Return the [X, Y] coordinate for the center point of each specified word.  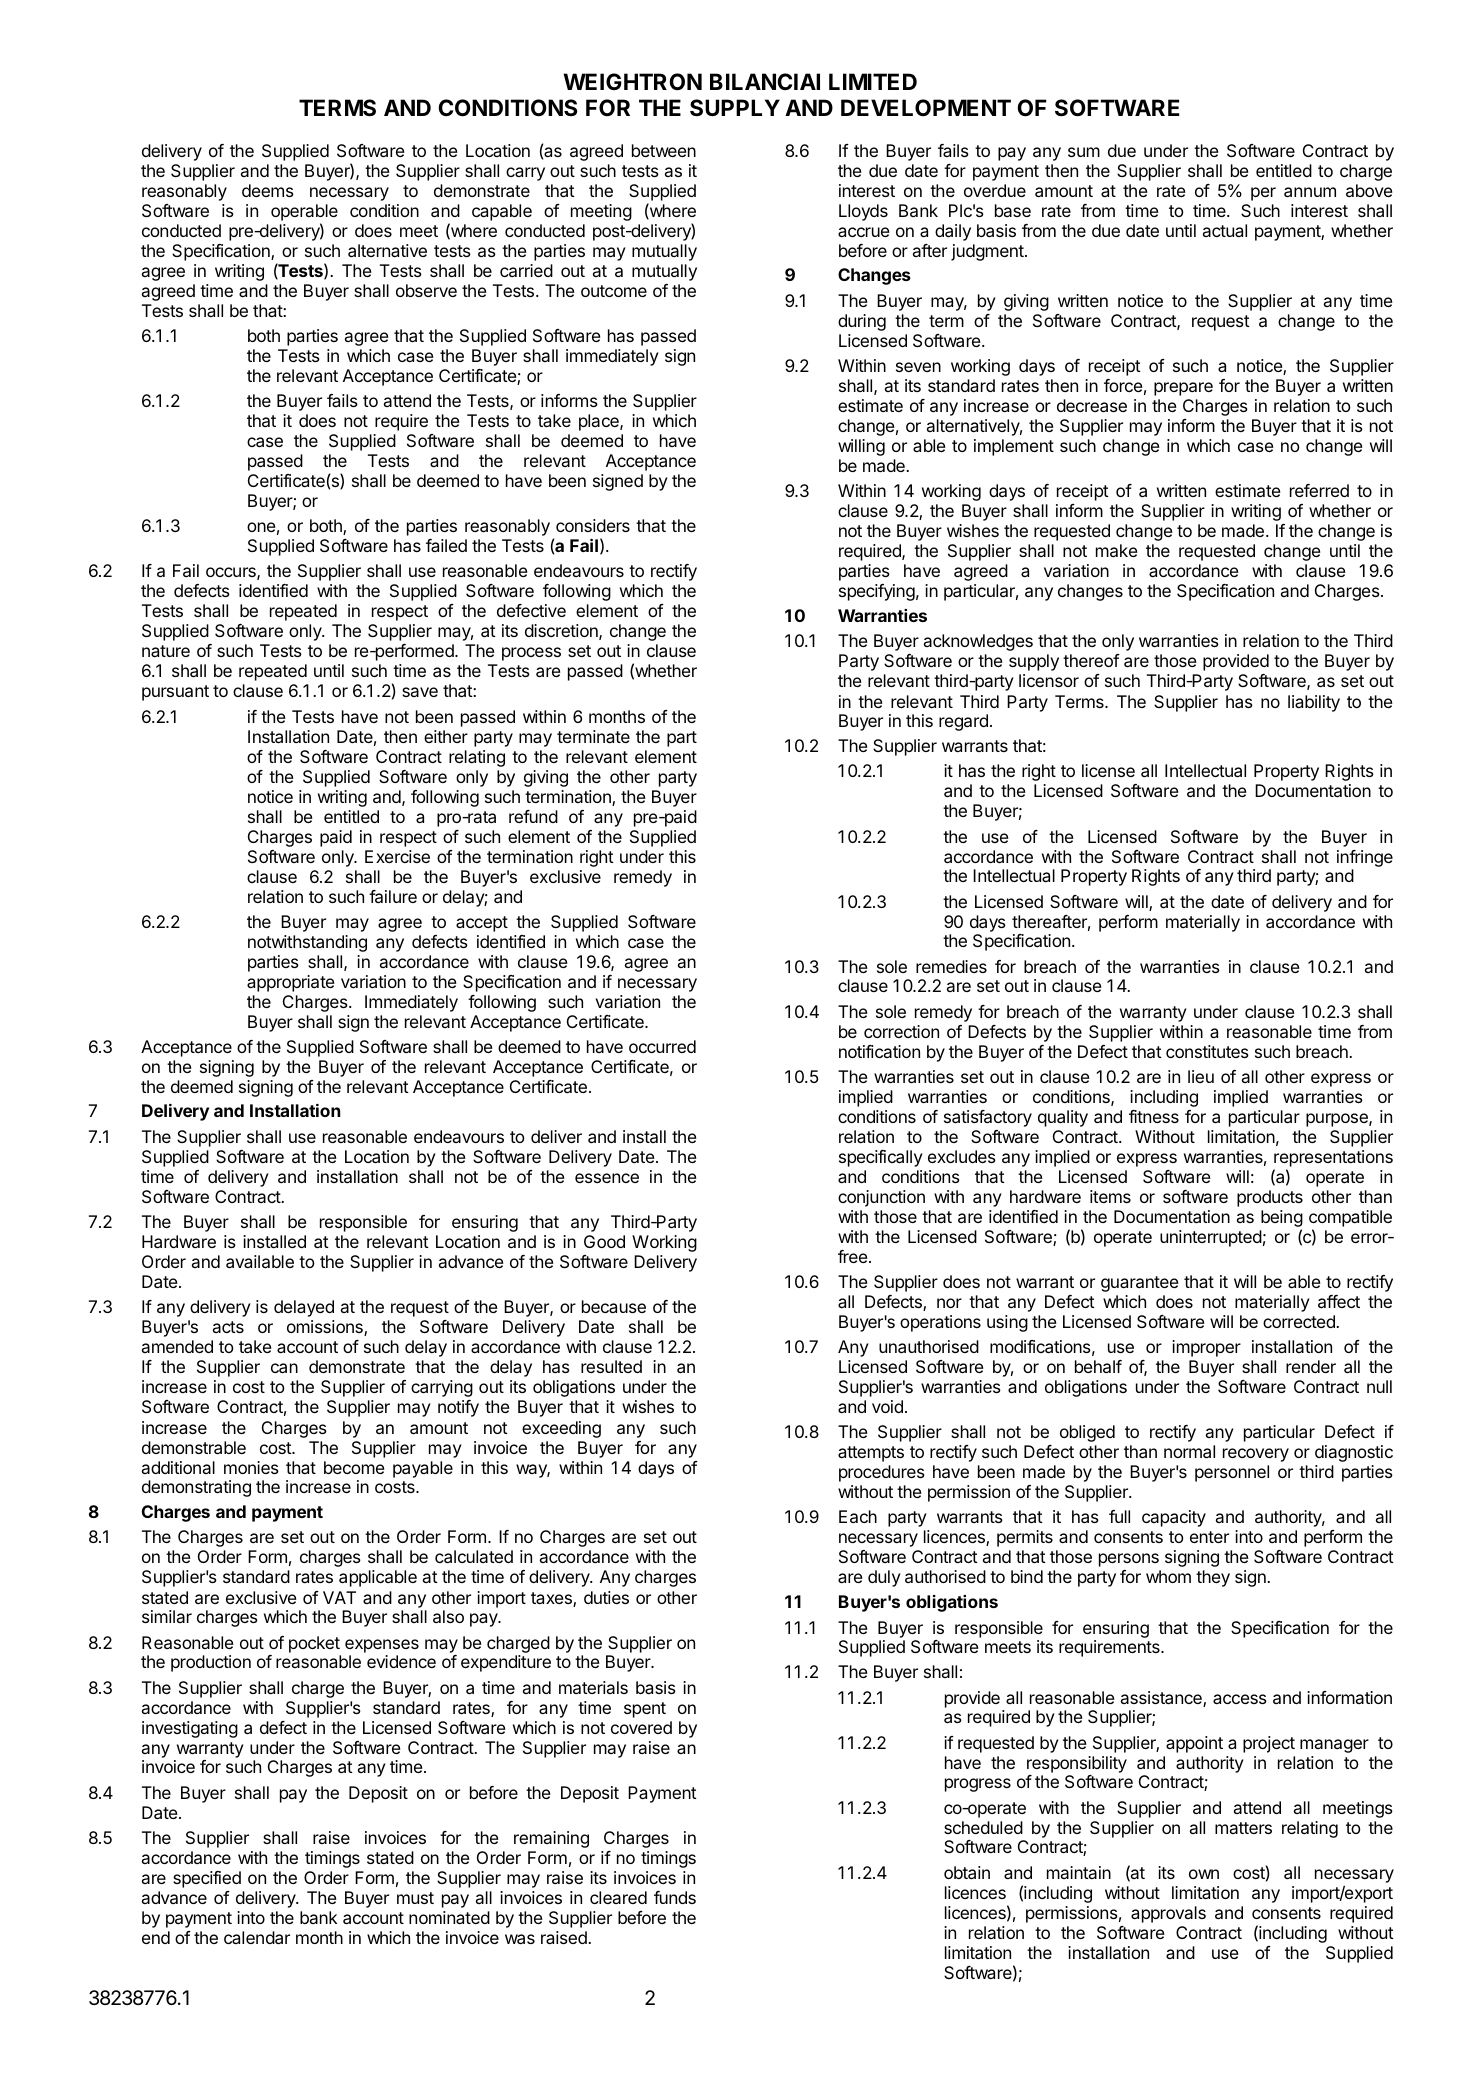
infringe [1365, 858]
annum [1310, 192]
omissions [326, 1328]
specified [207, 1879]
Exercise [397, 856]
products [1270, 1198]
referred [1319, 490]
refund [533, 816]
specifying [877, 592]
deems [268, 190]
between [664, 150]
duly [884, 1578]
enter [1209, 1537]
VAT [339, 1597]
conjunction [881, 1198]
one [261, 527]
